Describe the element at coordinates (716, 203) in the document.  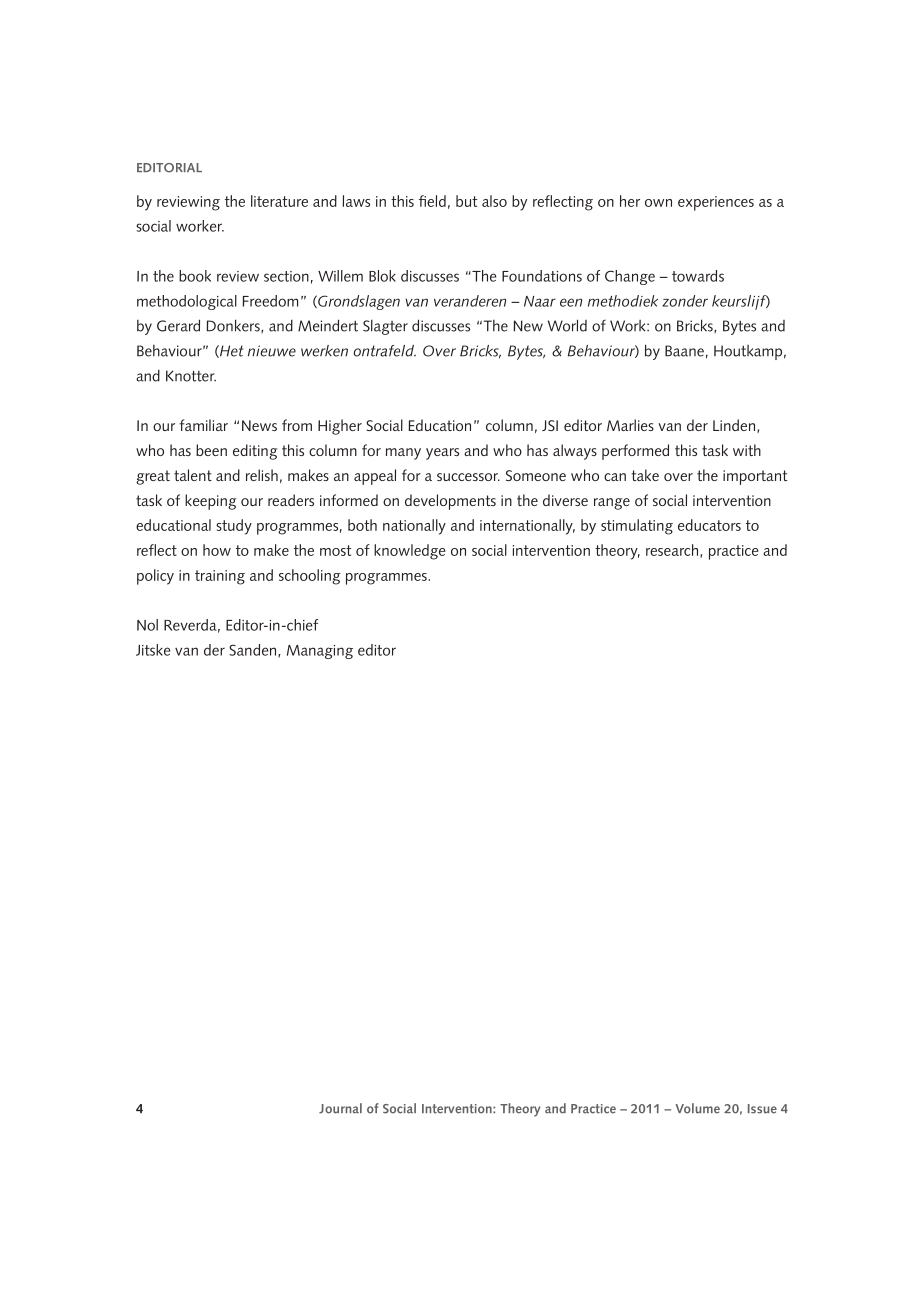
I see `experiences` at that location.
